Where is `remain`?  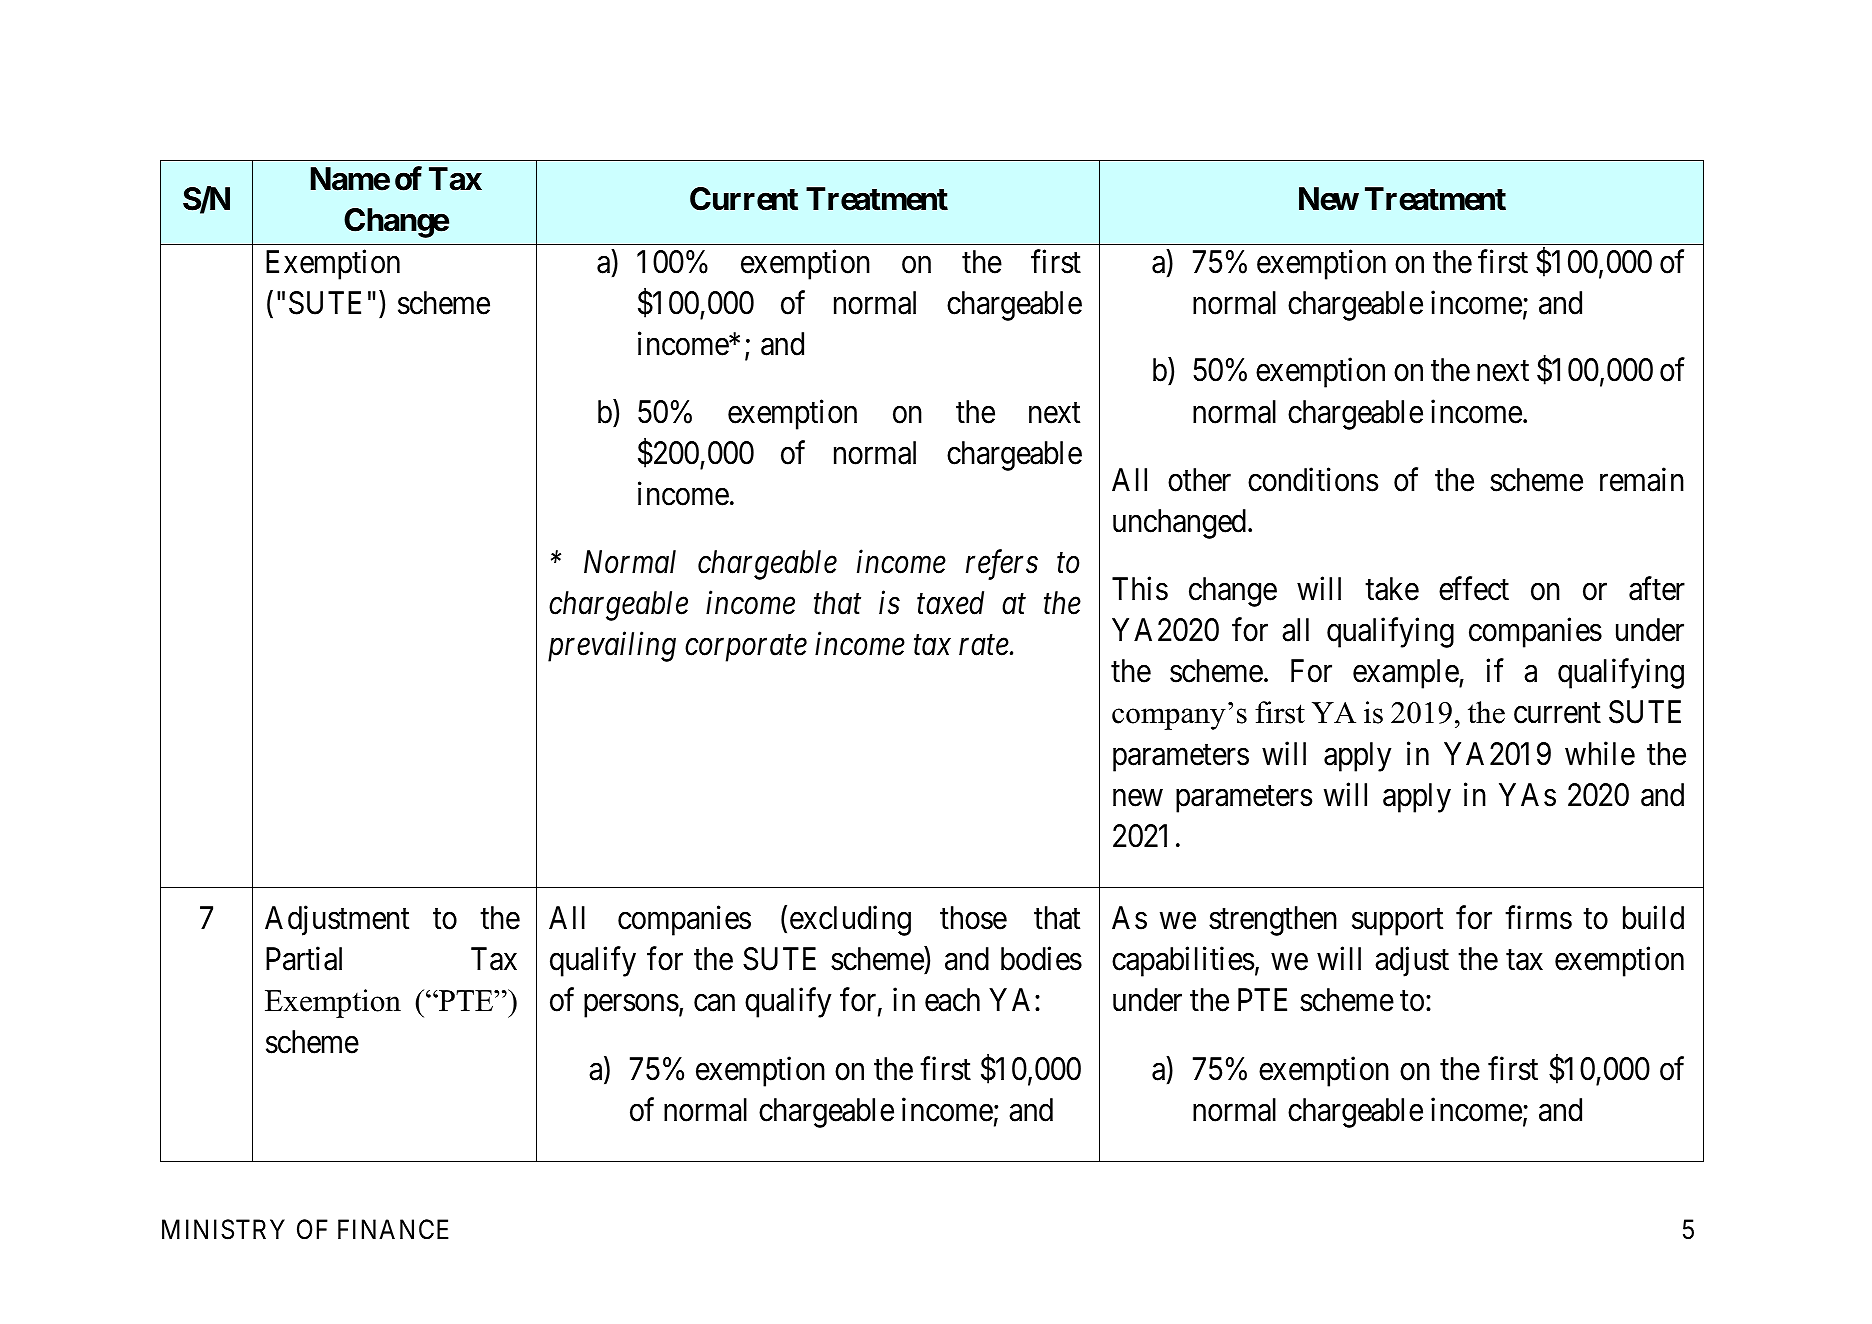 remain is located at coordinates (1642, 479).
